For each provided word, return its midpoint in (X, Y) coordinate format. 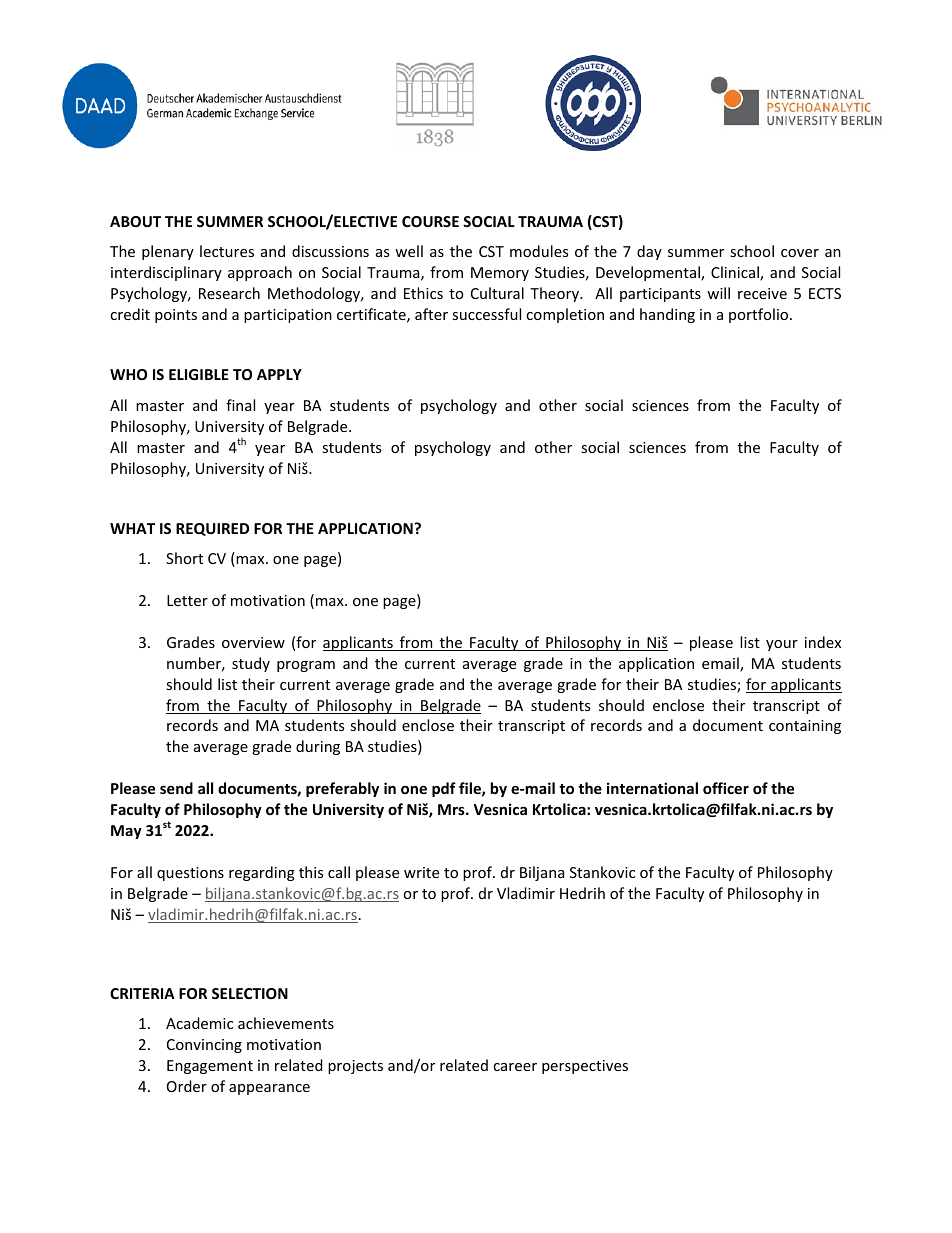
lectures (227, 251)
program (306, 666)
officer (726, 788)
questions (190, 874)
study (251, 664)
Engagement (210, 1067)
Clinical (736, 273)
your (782, 645)
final (240, 405)
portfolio (760, 315)
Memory (500, 274)
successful (486, 314)
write (421, 872)
